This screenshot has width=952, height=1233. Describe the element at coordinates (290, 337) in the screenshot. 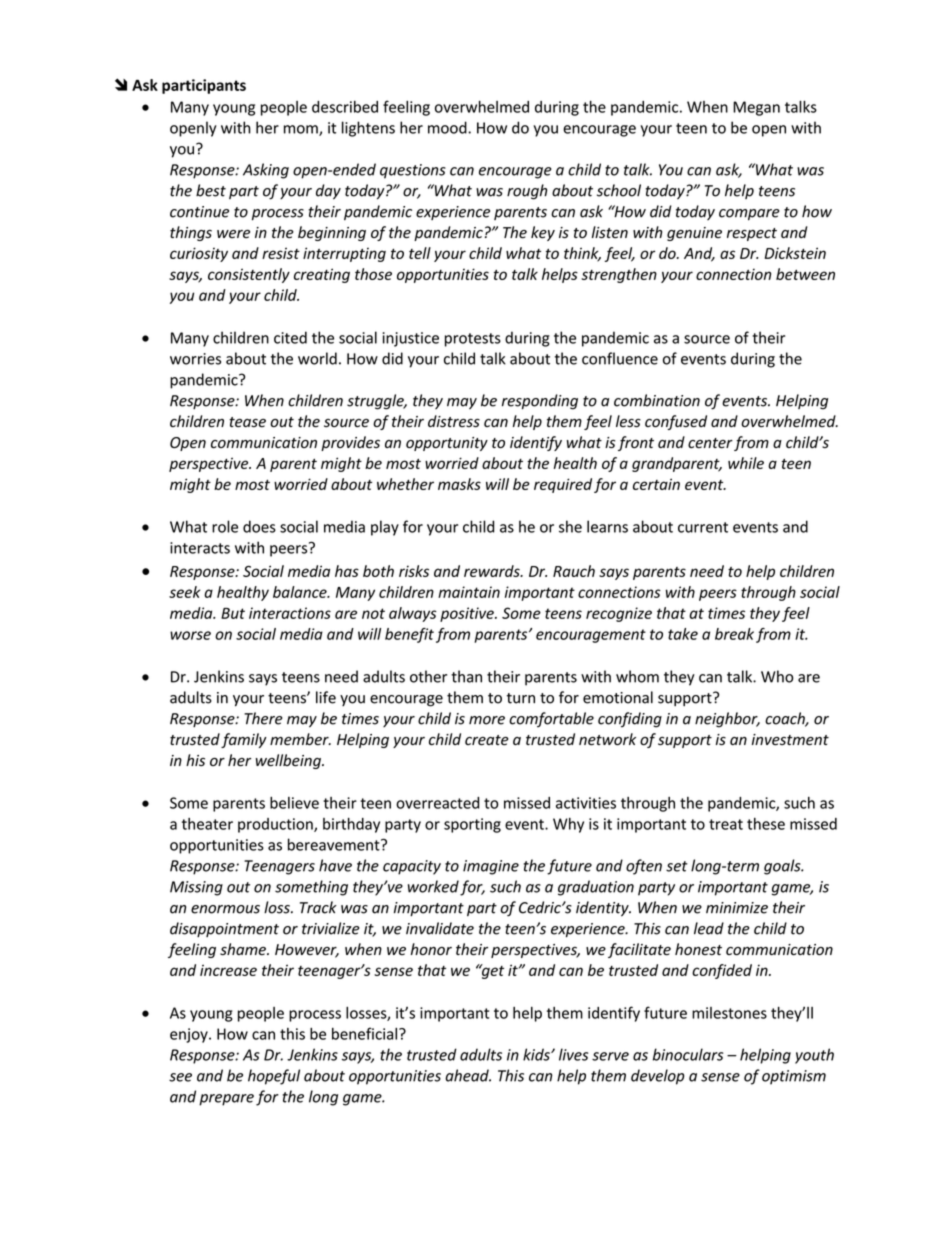

I see `cited` at that location.
